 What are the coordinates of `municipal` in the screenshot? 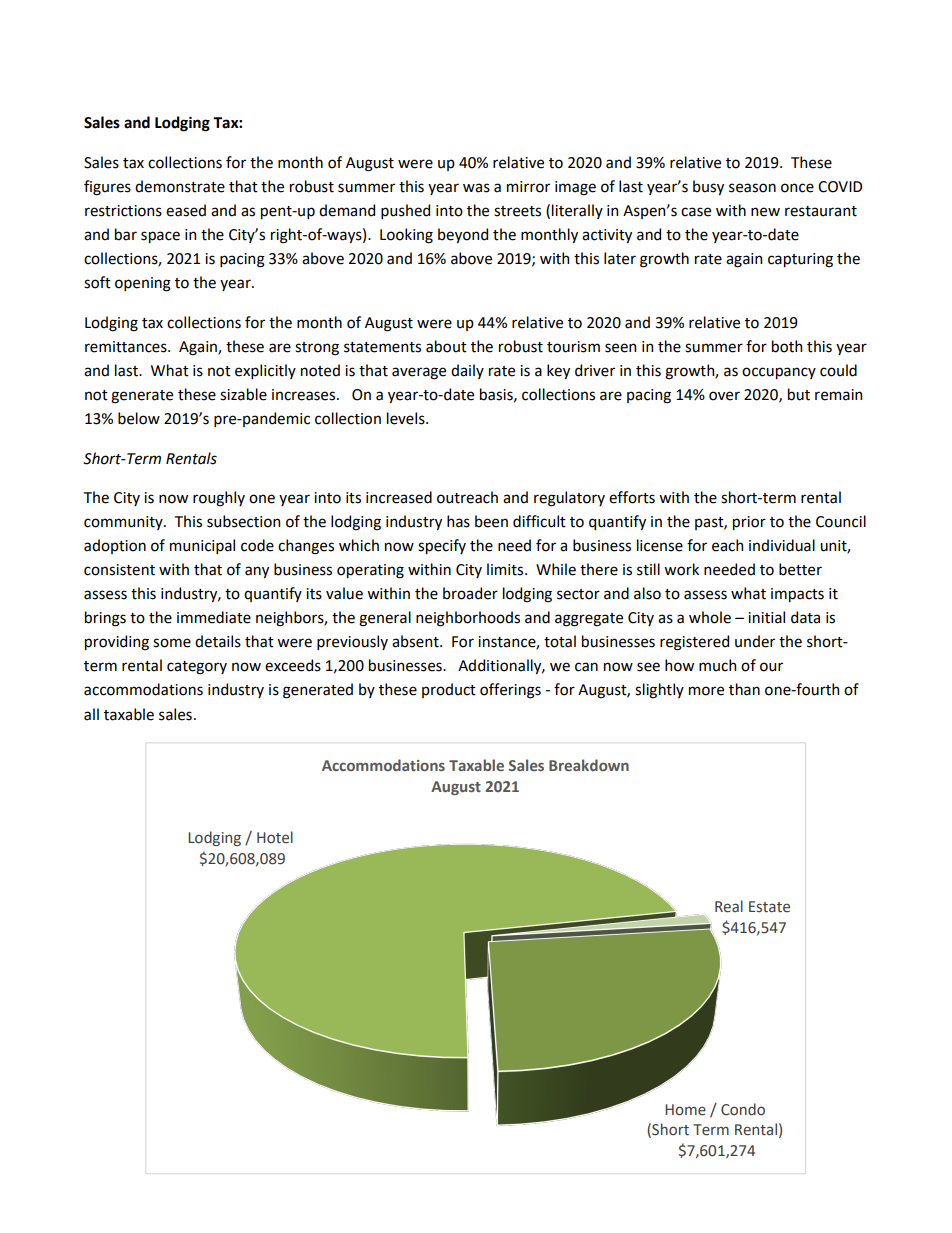 It's located at (202, 546).
